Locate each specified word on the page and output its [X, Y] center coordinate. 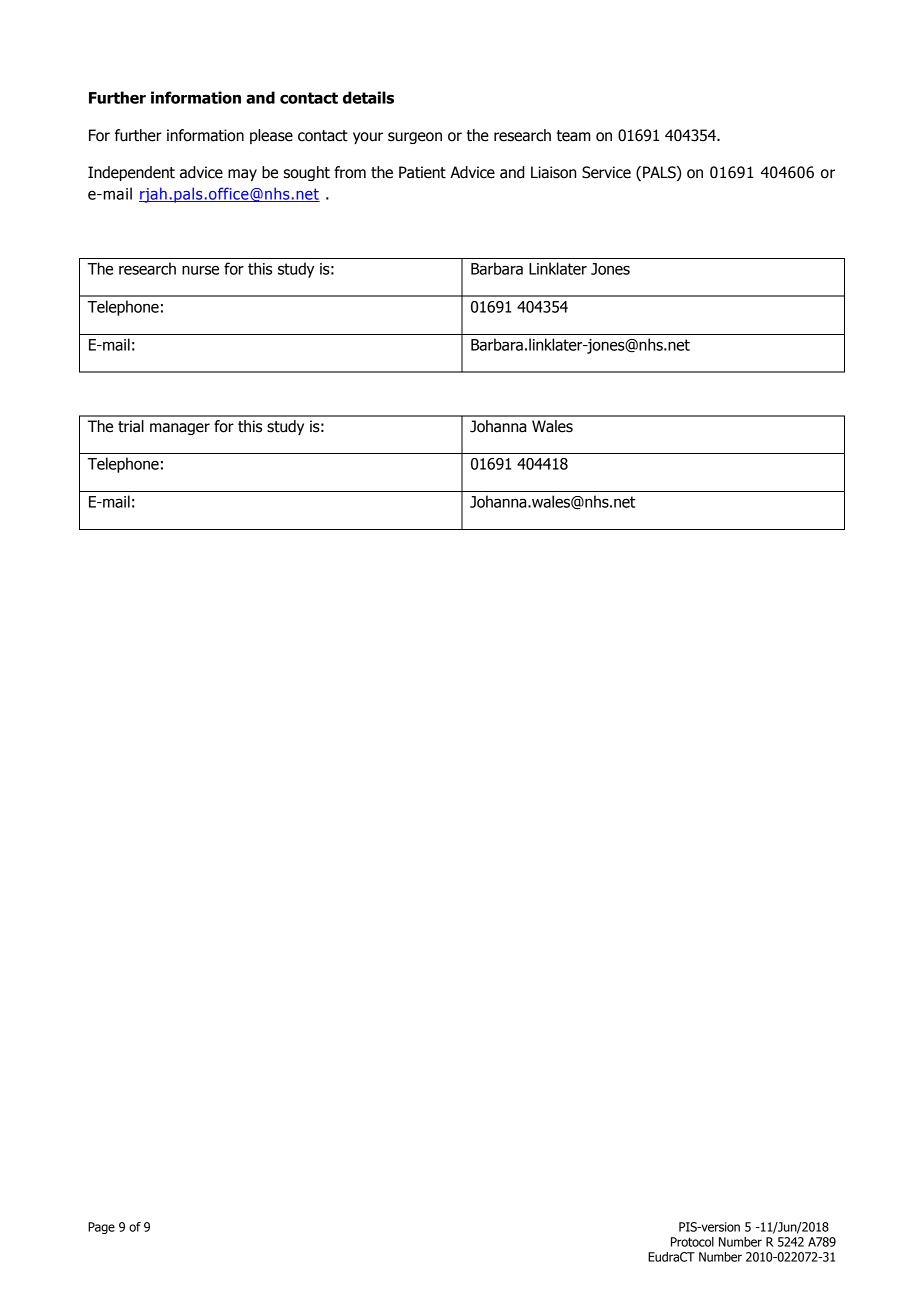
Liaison [553, 172]
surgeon [415, 138]
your [368, 138]
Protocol [692, 1242]
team [574, 136]
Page [101, 1228]
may [242, 175]
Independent [131, 173]
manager [180, 429]
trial [131, 426]
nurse [200, 270]
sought [307, 173]
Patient [422, 172]
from [350, 172]
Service [606, 172]
